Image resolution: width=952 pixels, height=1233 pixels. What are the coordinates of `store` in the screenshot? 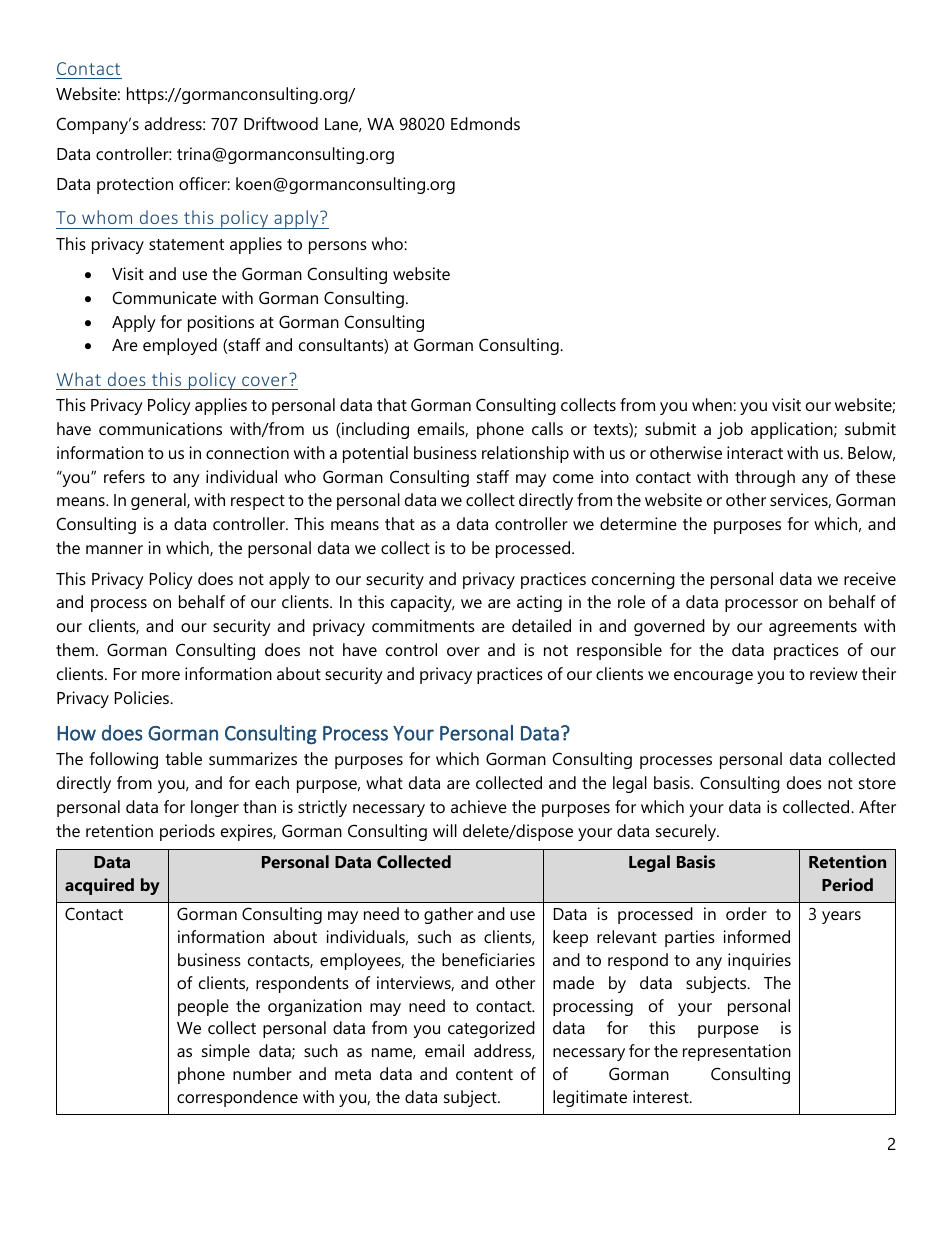 It's located at (877, 783).
